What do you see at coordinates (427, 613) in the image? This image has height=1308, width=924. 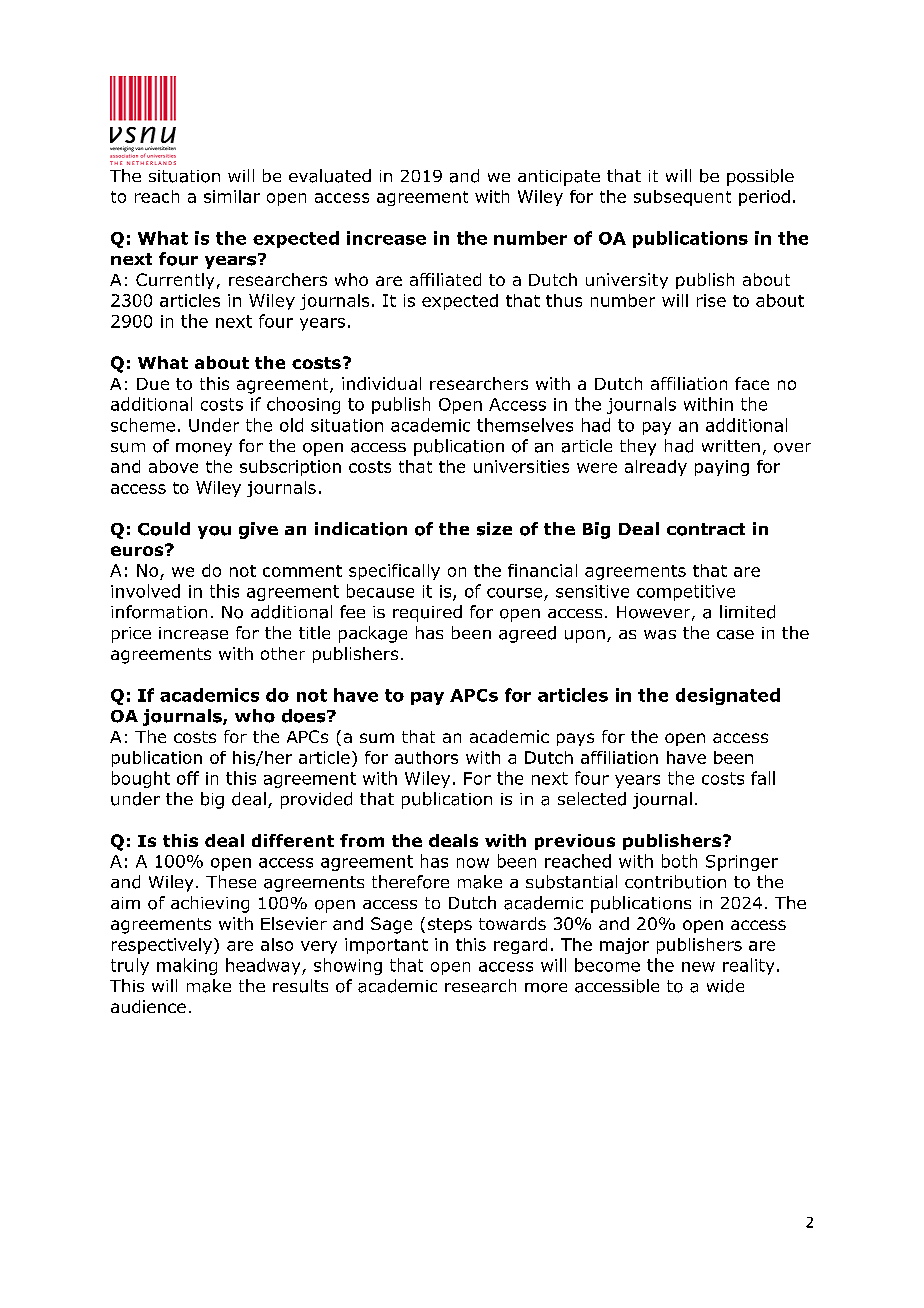 I see `required` at bounding box center [427, 613].
